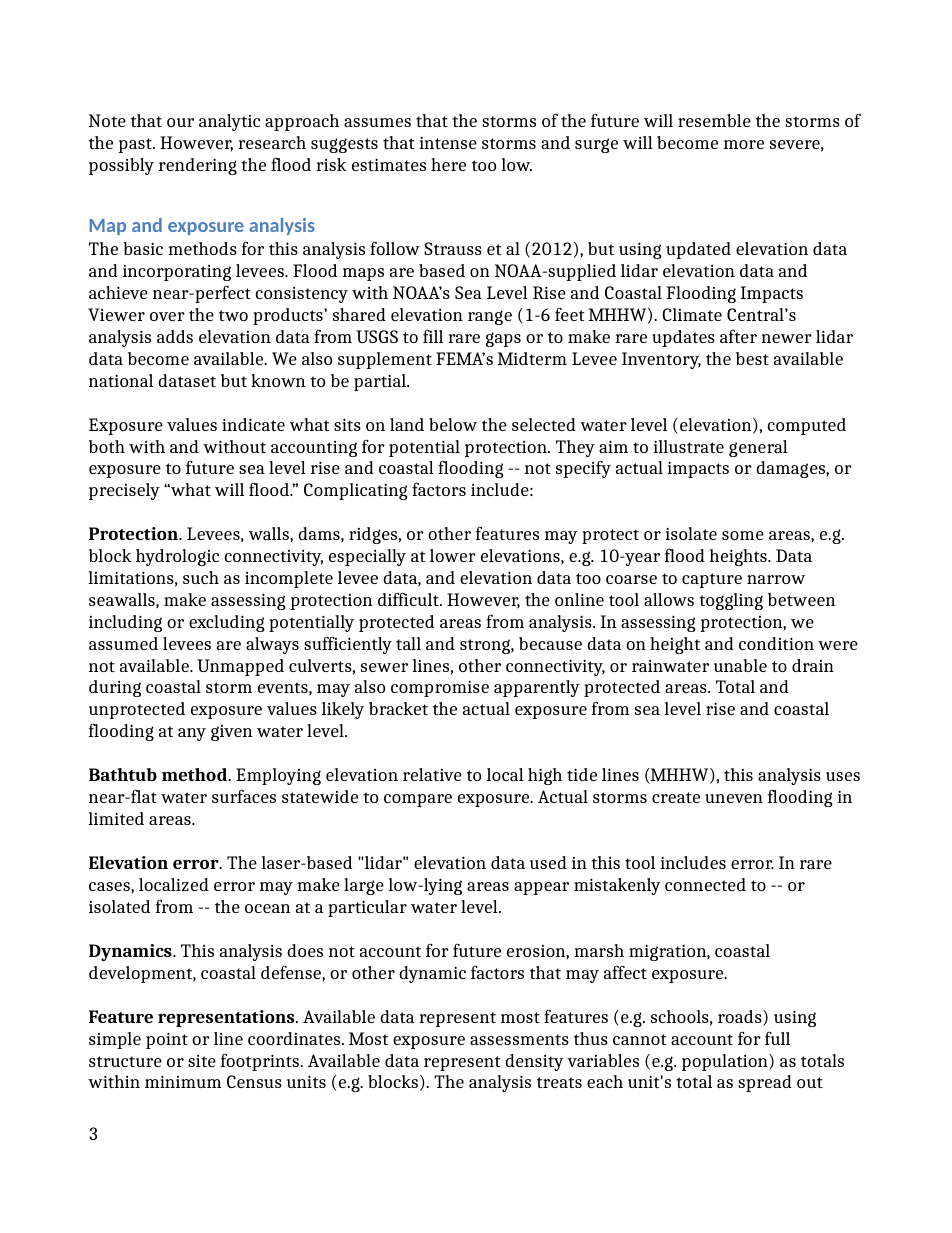 Image resolution: width=952 pixels, height=1233 pixels. I want to click on population, so click(726, 1062).
